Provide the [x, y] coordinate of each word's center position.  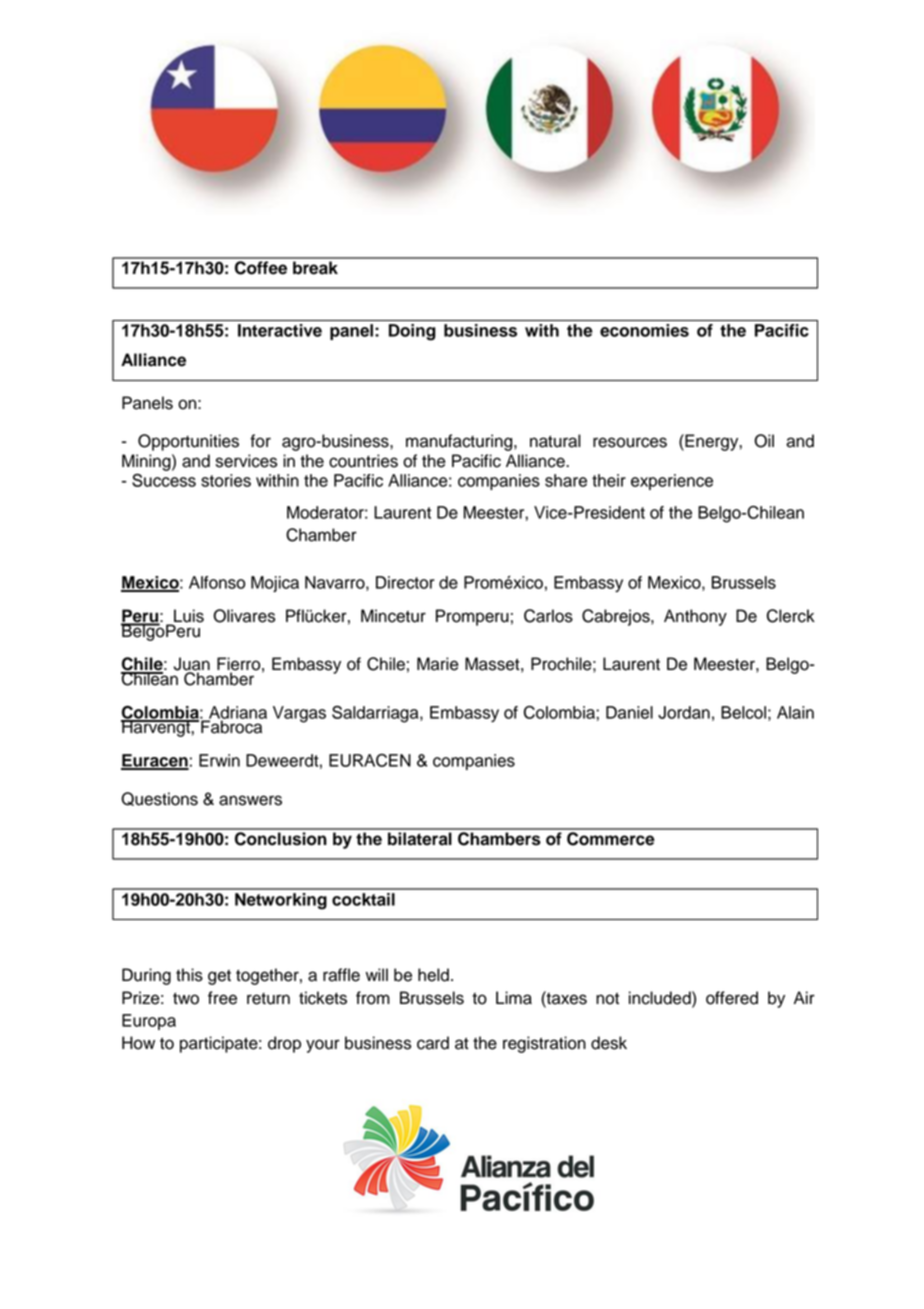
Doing [412, 332]
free [222, 998]
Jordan [684, 712]
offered [732, 998]
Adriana [237, 713]
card [433, 1043]
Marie [438, 664]
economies [644, 330]
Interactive [280, 330]
